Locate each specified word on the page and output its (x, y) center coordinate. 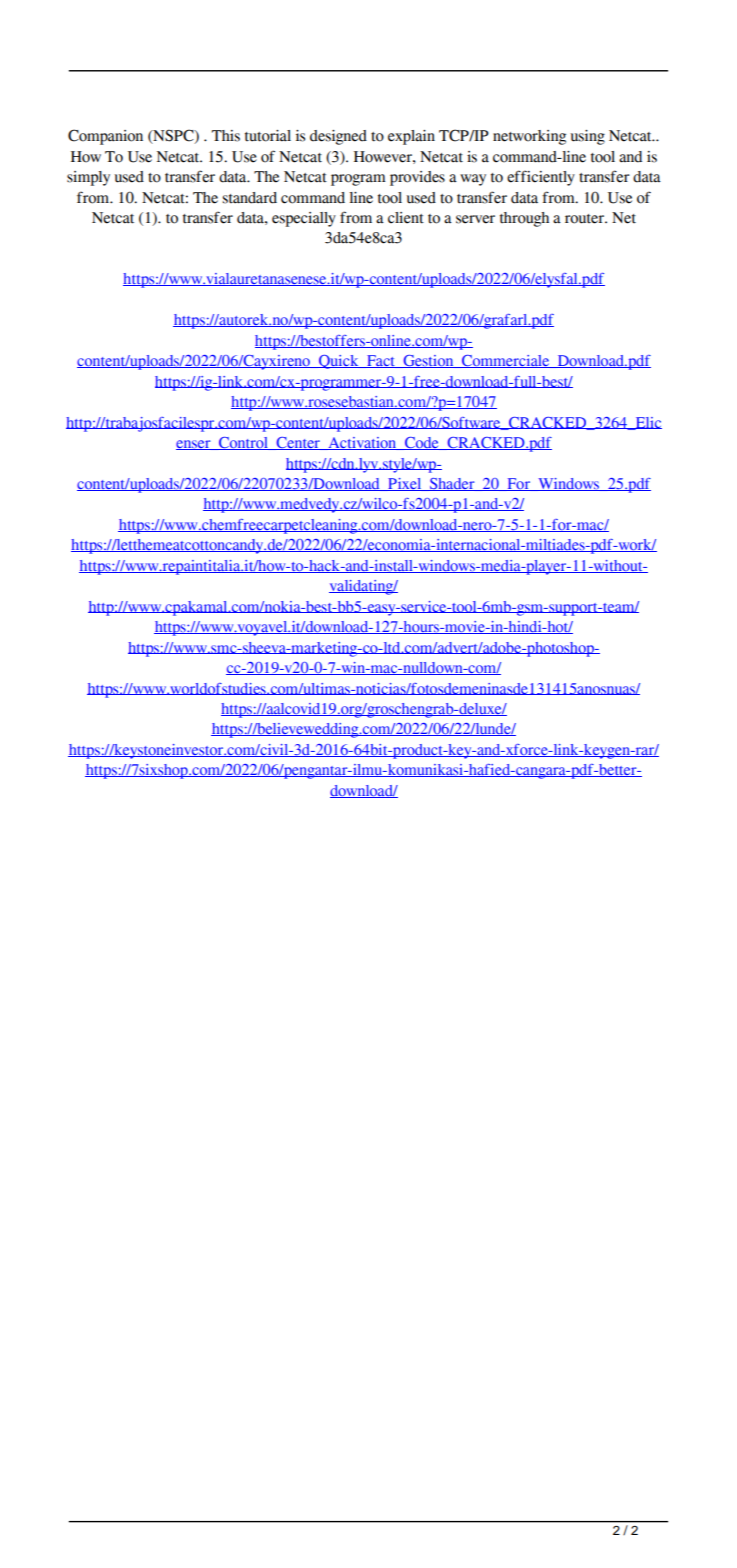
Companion (105, 137)
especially (304, 219)
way (473, 180)
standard (250, 198)
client (406, 218)
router (585, 219)
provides (417, 178)
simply (88, 178)
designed (338, 137)
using (588, 137)
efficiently (541, 178)
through (524, 219)
